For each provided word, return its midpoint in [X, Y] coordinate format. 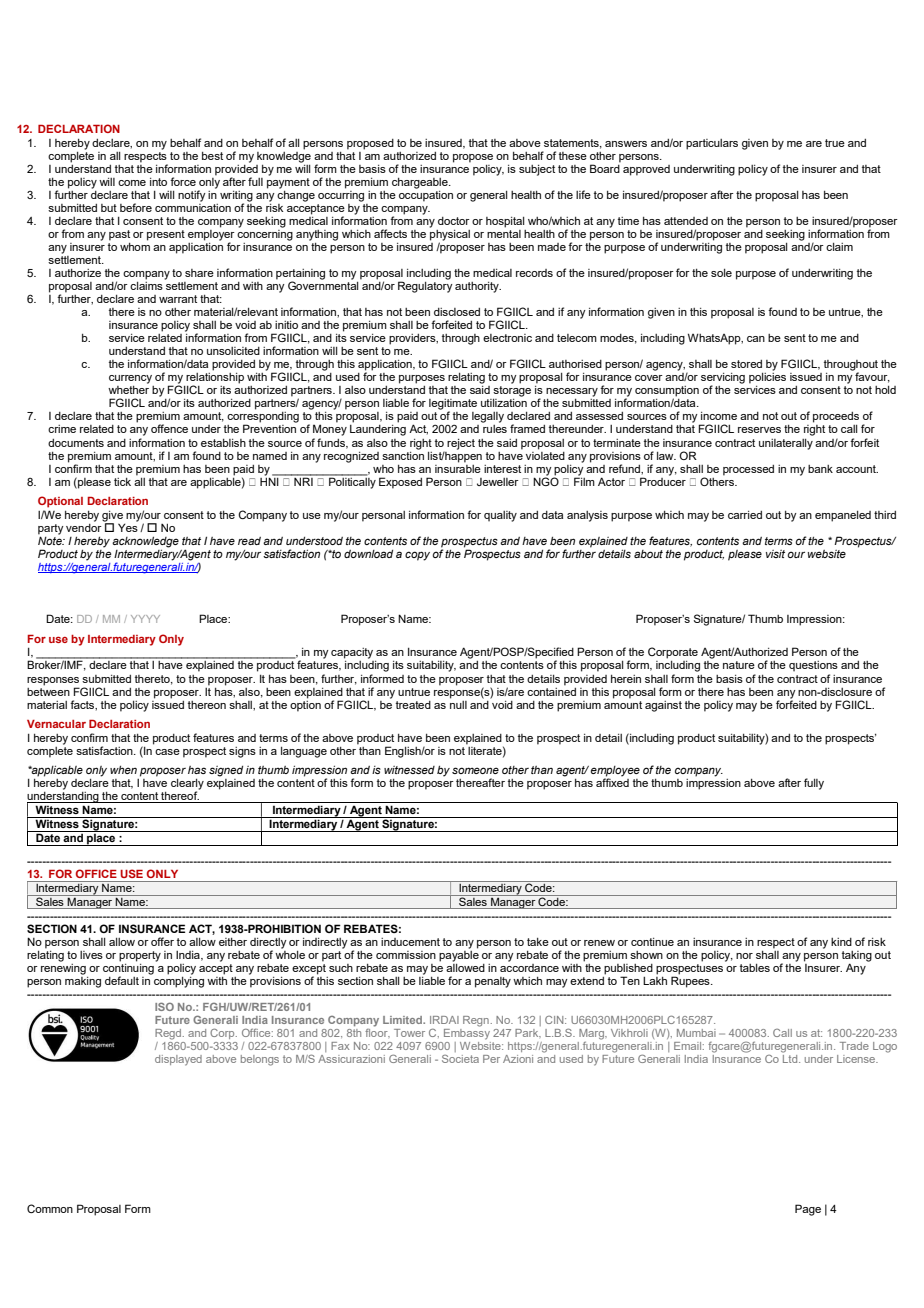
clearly [187, 785]
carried [745, 515]
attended [686, 221]
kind [841, 942]
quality [500, 516]
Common [50, 1208]
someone [475, 770]
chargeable [421, 183]
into [158, 182]
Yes [128, 526]
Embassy [467, 1033]
